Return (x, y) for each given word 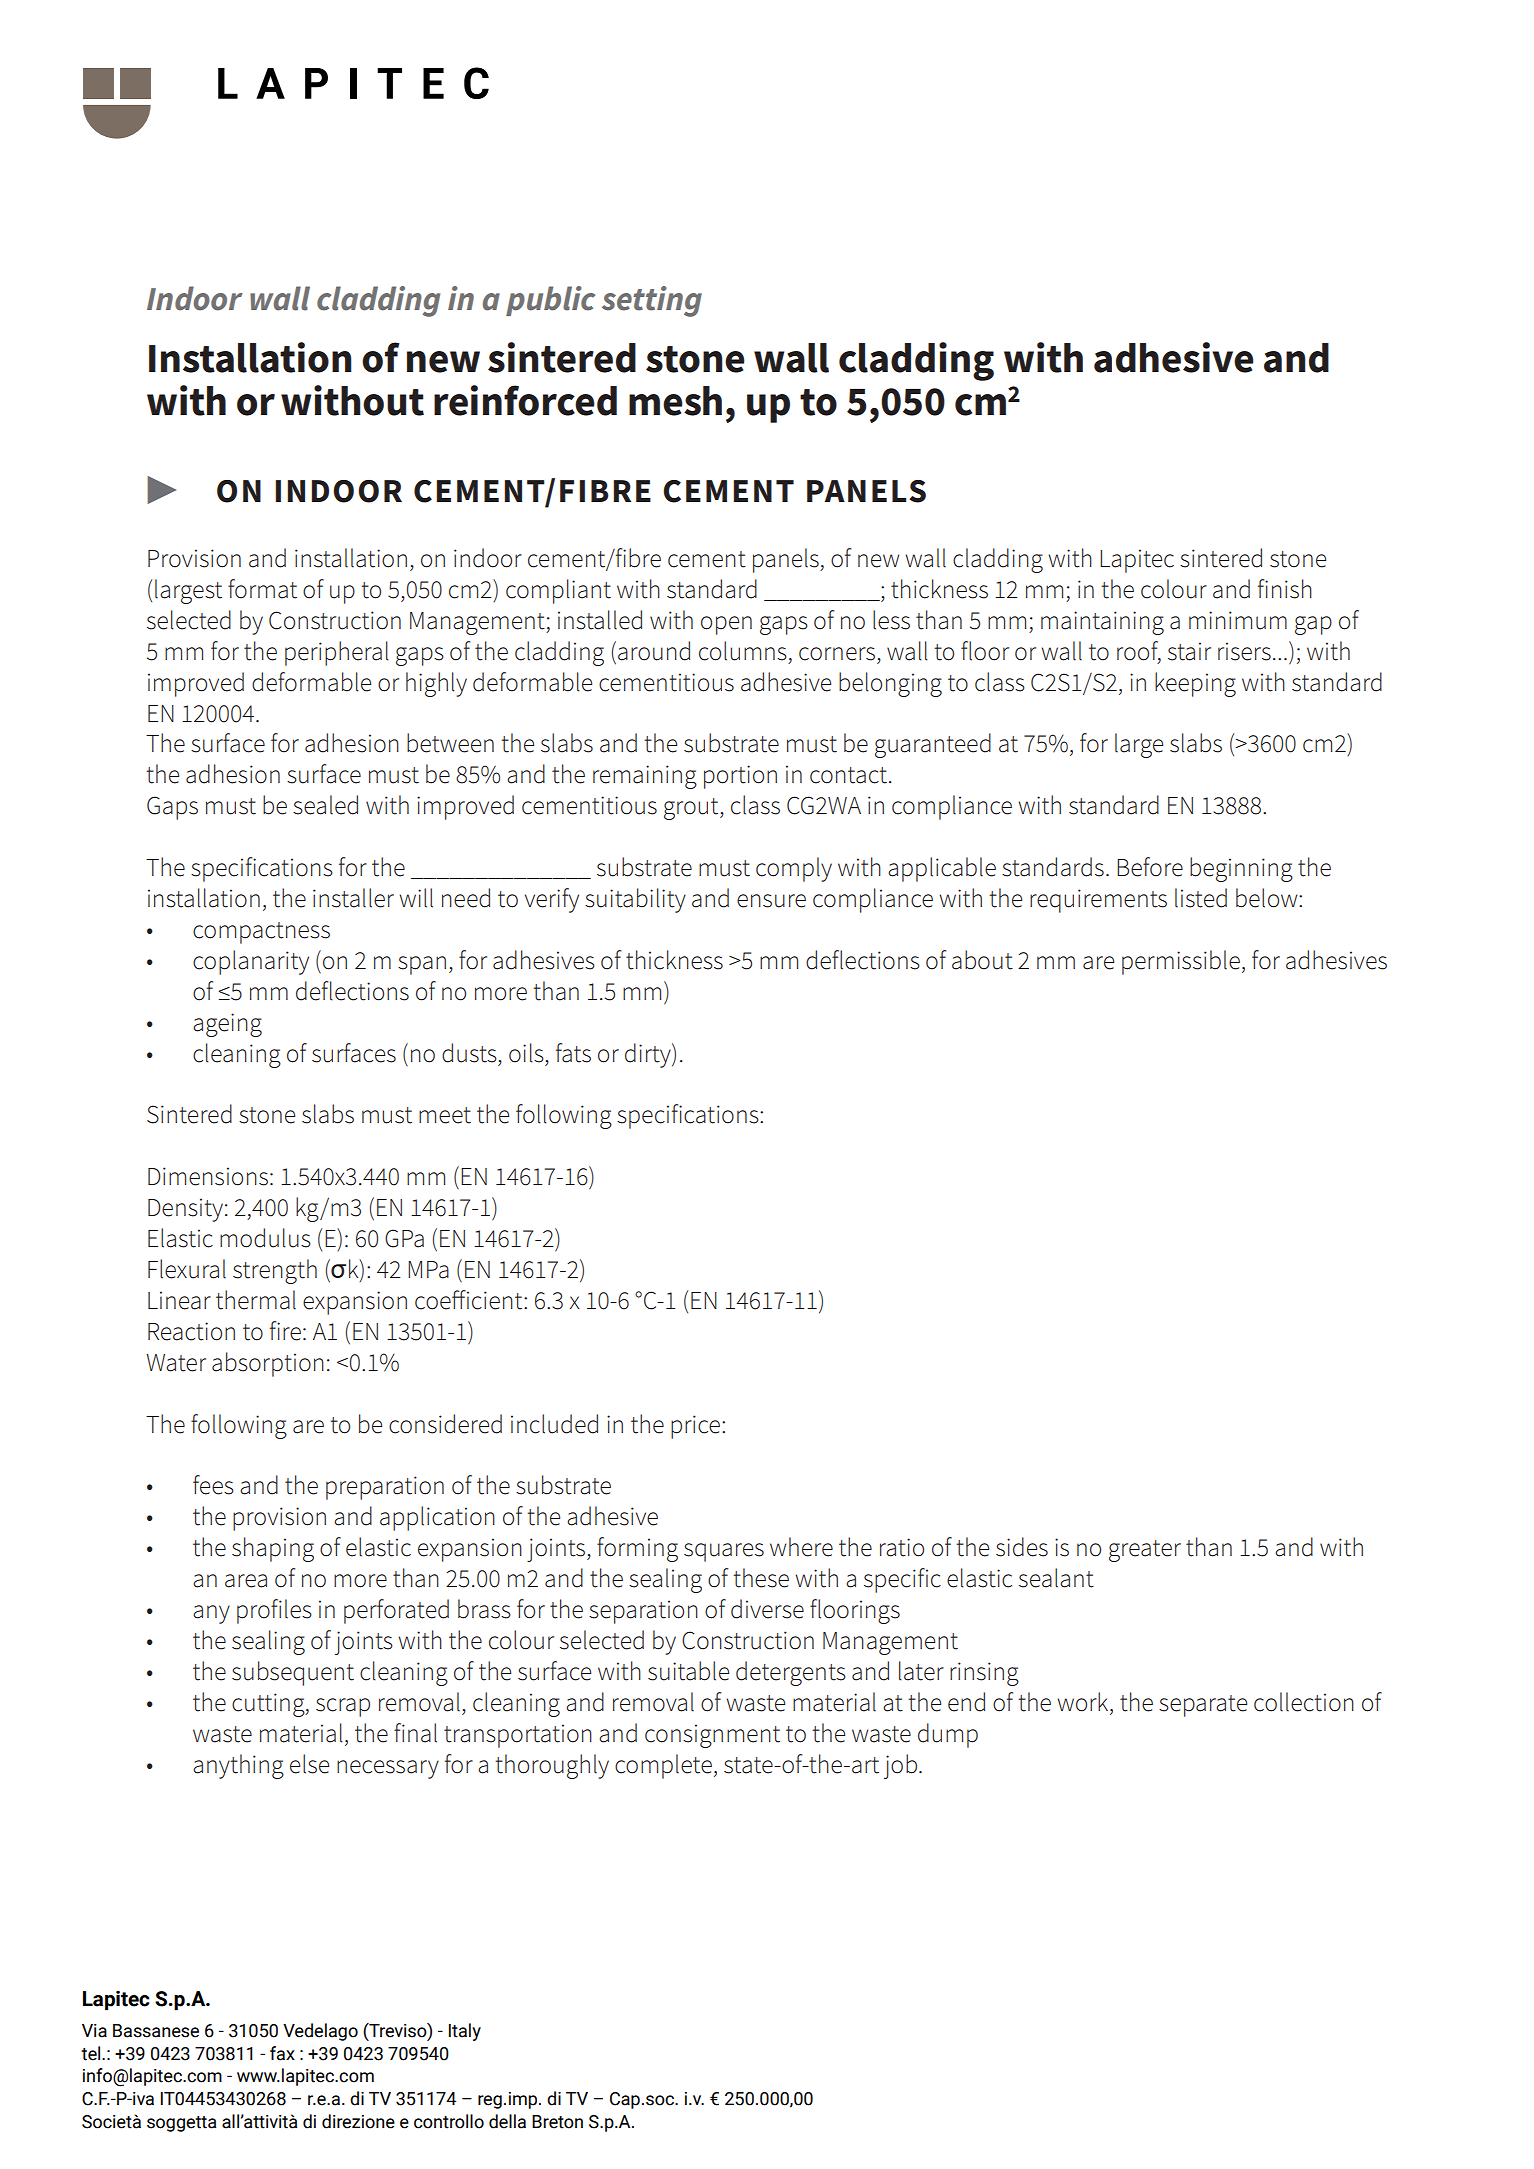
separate (1203, 1706)
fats (573, 1053)
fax (282, 2053)
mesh (675, 401)
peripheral (337, 653)
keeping (1195, 684)
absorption (268, 1364)
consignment (712, 1736)
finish (1285, 589)
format (262, 589)
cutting (269, 1705)
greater (1145, 1551)
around (654, 651)
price (697, 1427)
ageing (227, 1025)
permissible (1181, 962)
